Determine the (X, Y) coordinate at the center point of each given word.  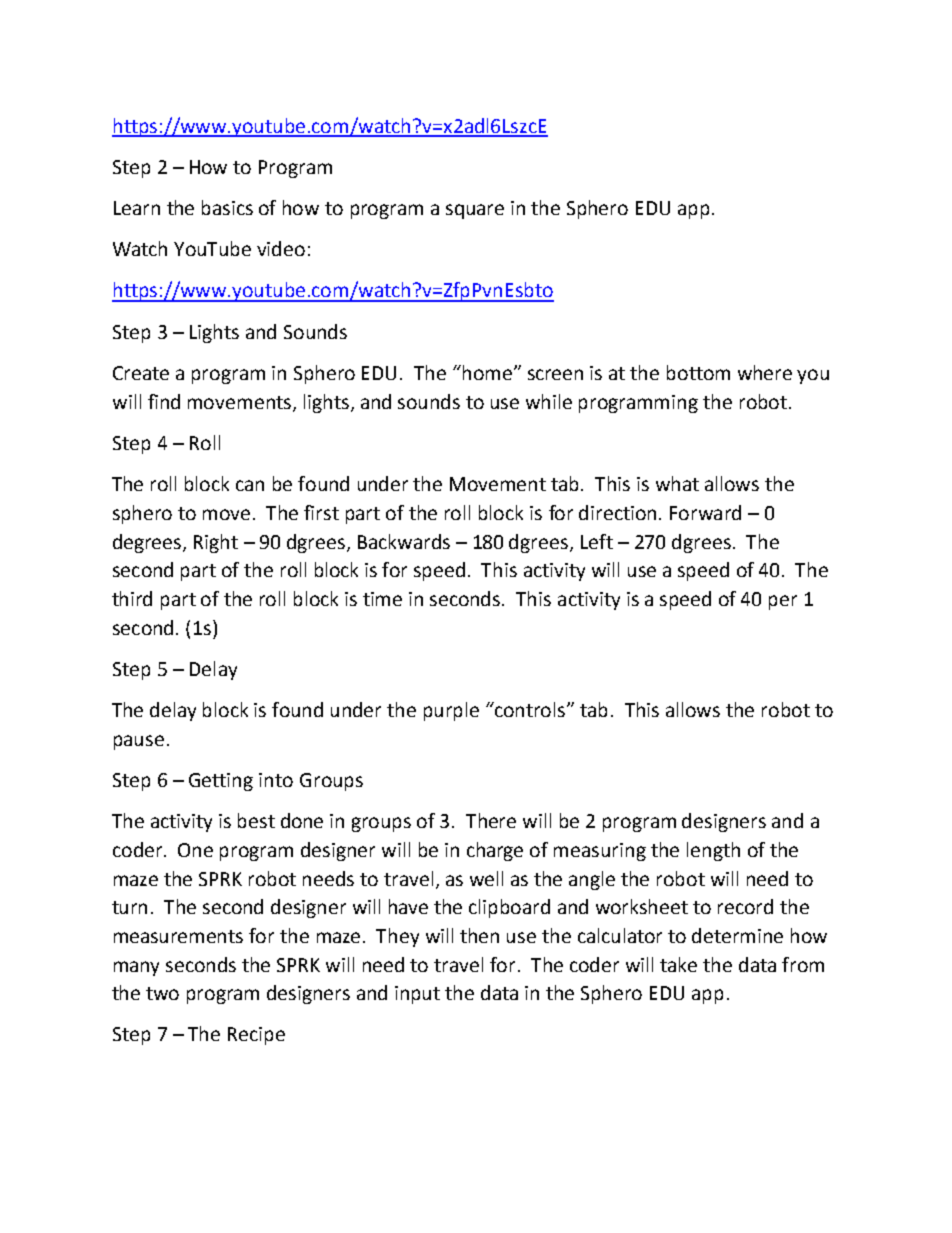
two (162, 993)
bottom (698, 372)
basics (227, 207)
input (417, 995)
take (678, 964)
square (475, 211)
